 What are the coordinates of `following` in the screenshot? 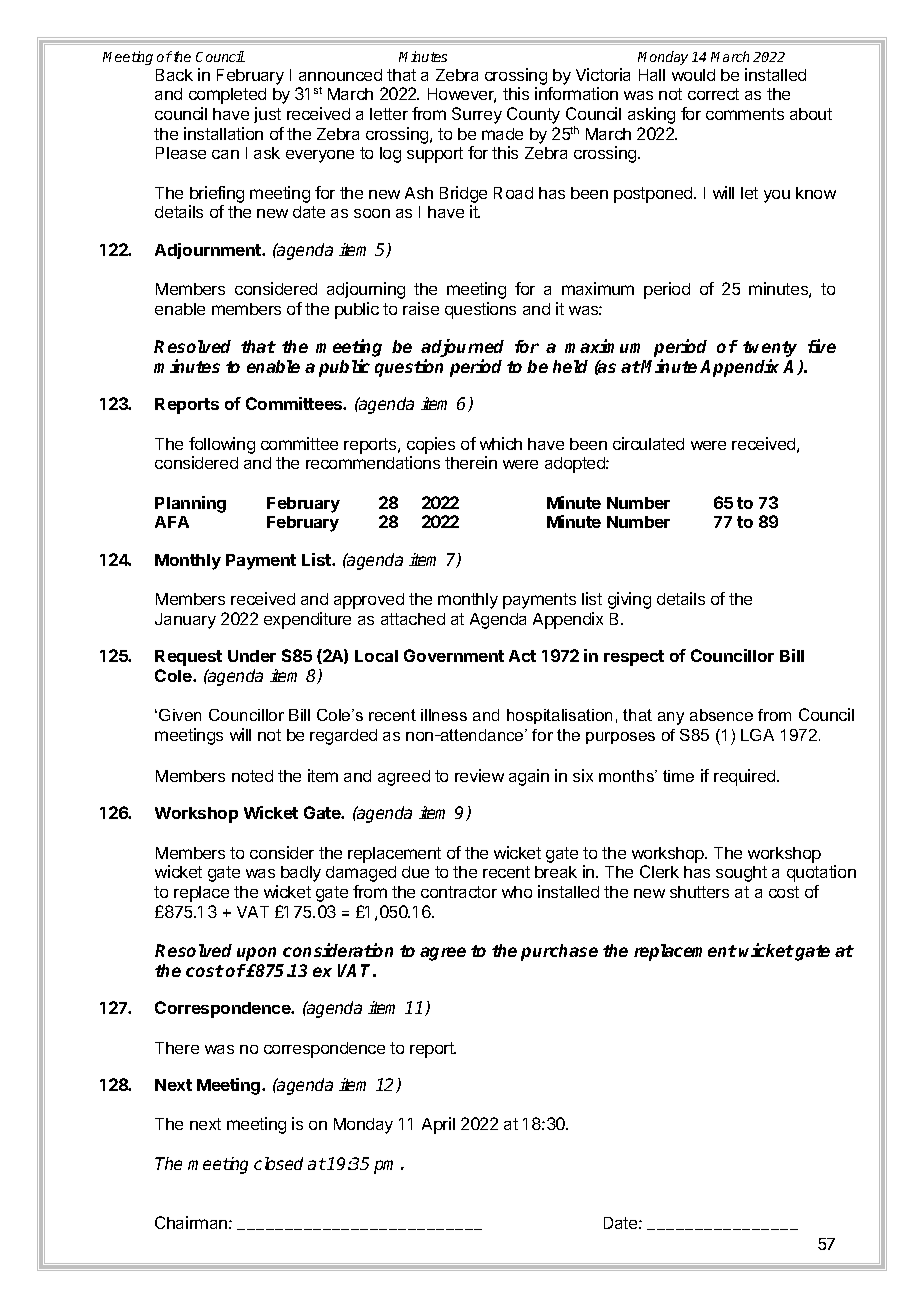 It's located at (222, 445).
